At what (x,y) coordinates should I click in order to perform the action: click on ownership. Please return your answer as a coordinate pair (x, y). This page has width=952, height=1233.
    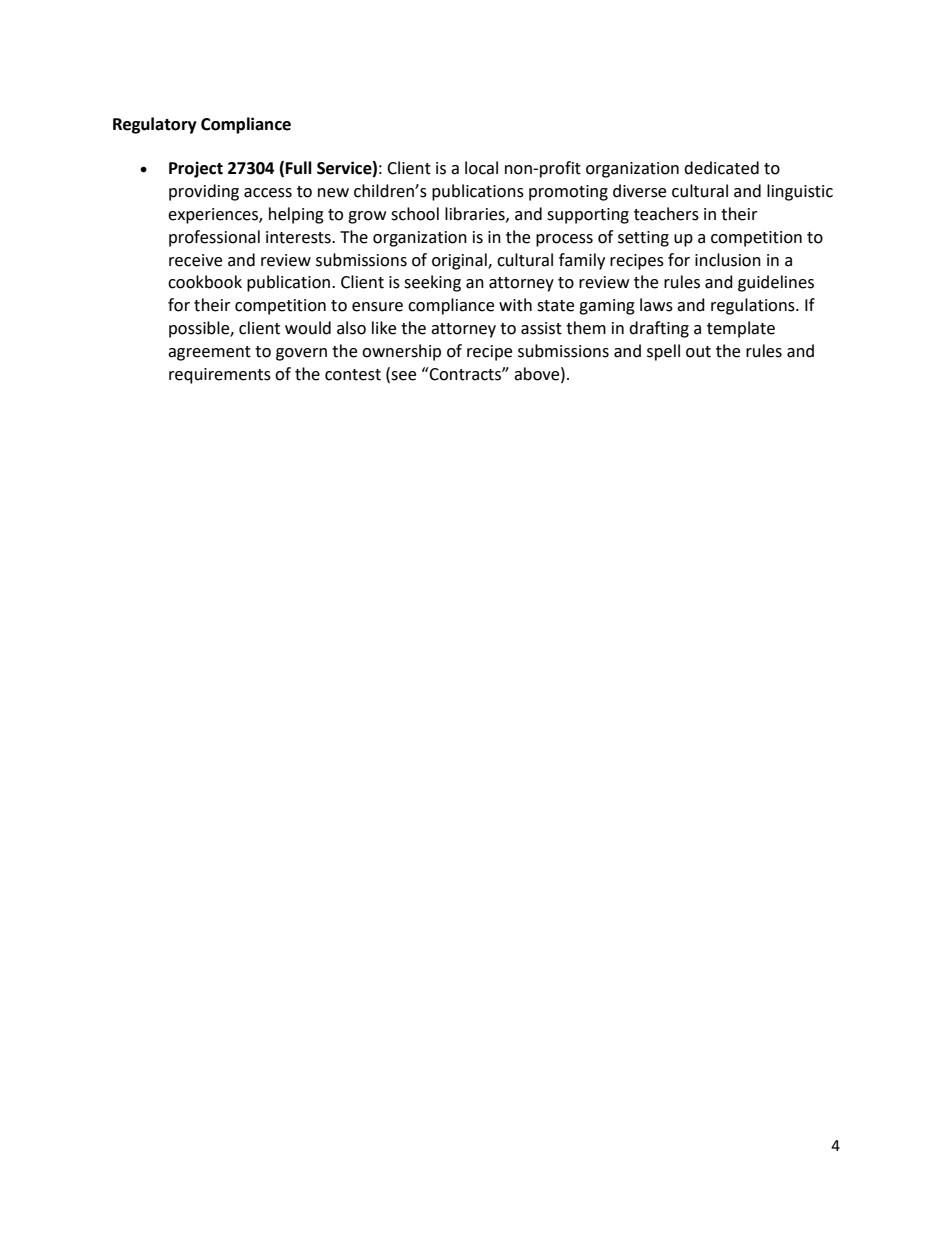
    Looking at the image, I should click on (401, 352).
